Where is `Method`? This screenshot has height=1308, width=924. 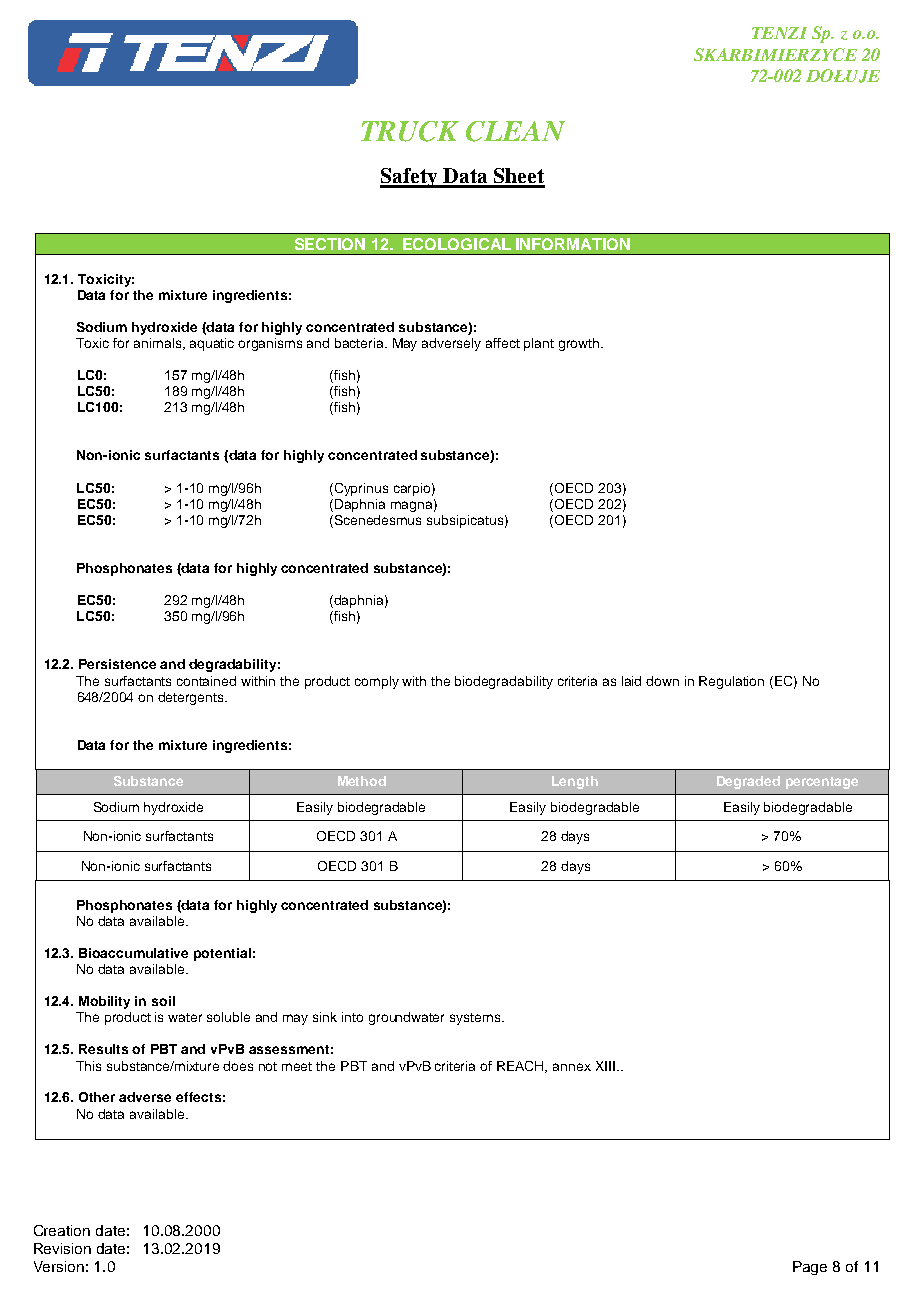 Method is located at coordinates (362, 781).
